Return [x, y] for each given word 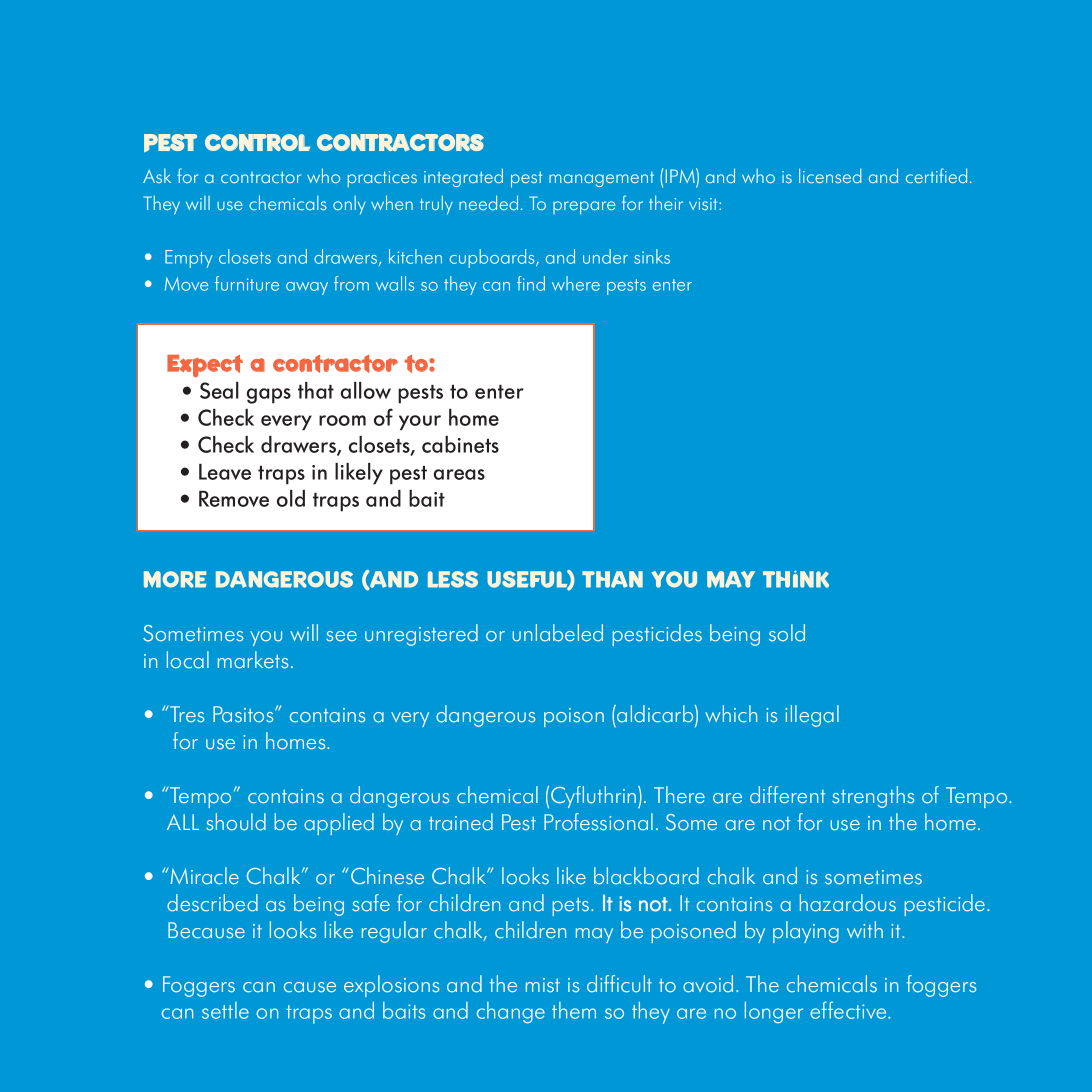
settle [225, 1010]
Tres [186, 714]
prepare [584, 208]
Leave [225, 472]
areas [459, 474]
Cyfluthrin [595, 797]
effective [849, 1010]
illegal [812, 716]
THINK [796, 579]
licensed [830, 175]
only [349, 205]
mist [543, 985]
